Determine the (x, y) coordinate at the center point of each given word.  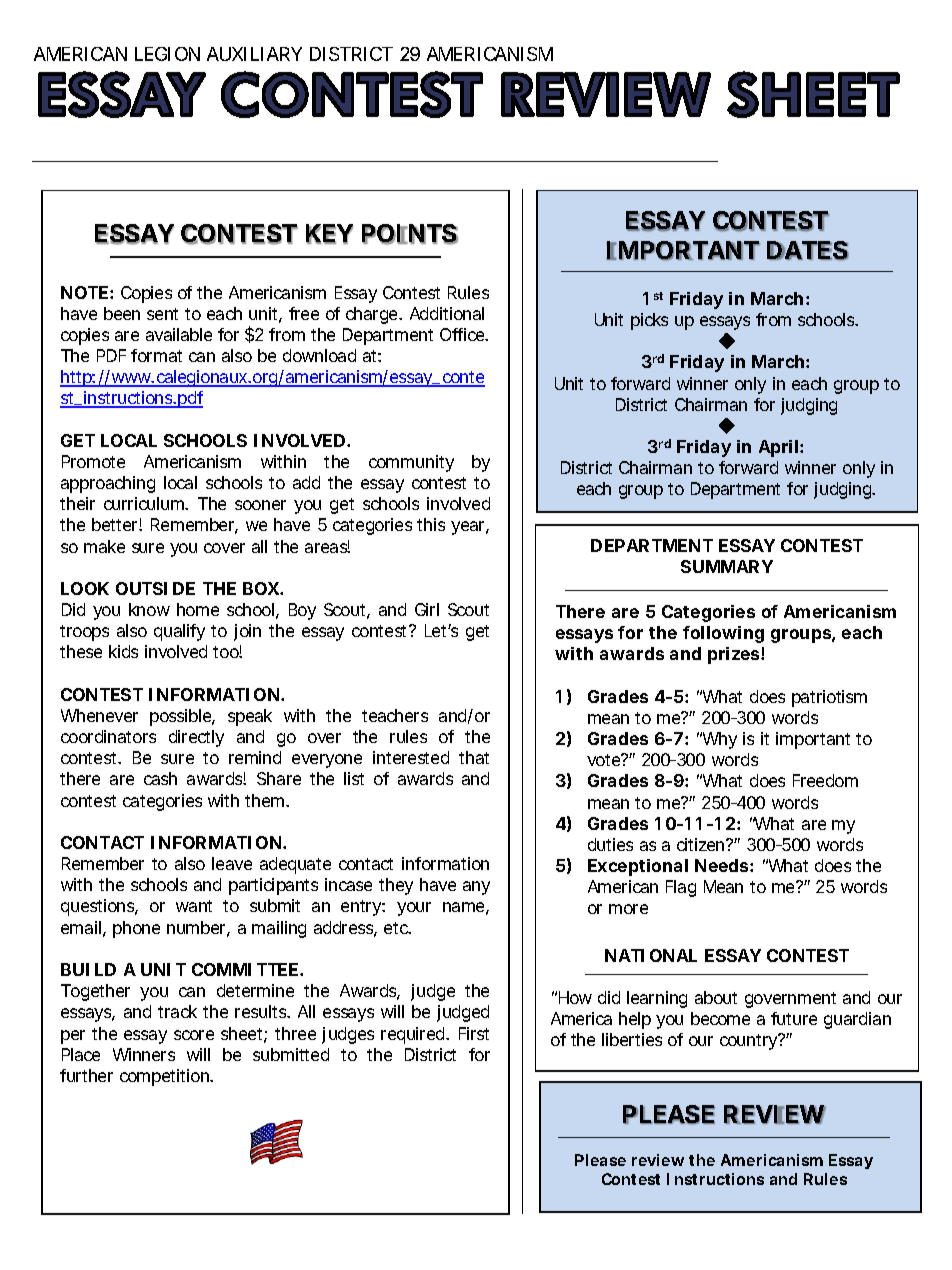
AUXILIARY (254, 54)
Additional (447, 313)
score (194, 1035)
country (750, 1041)
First (474, 1033)
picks (649, 321)
